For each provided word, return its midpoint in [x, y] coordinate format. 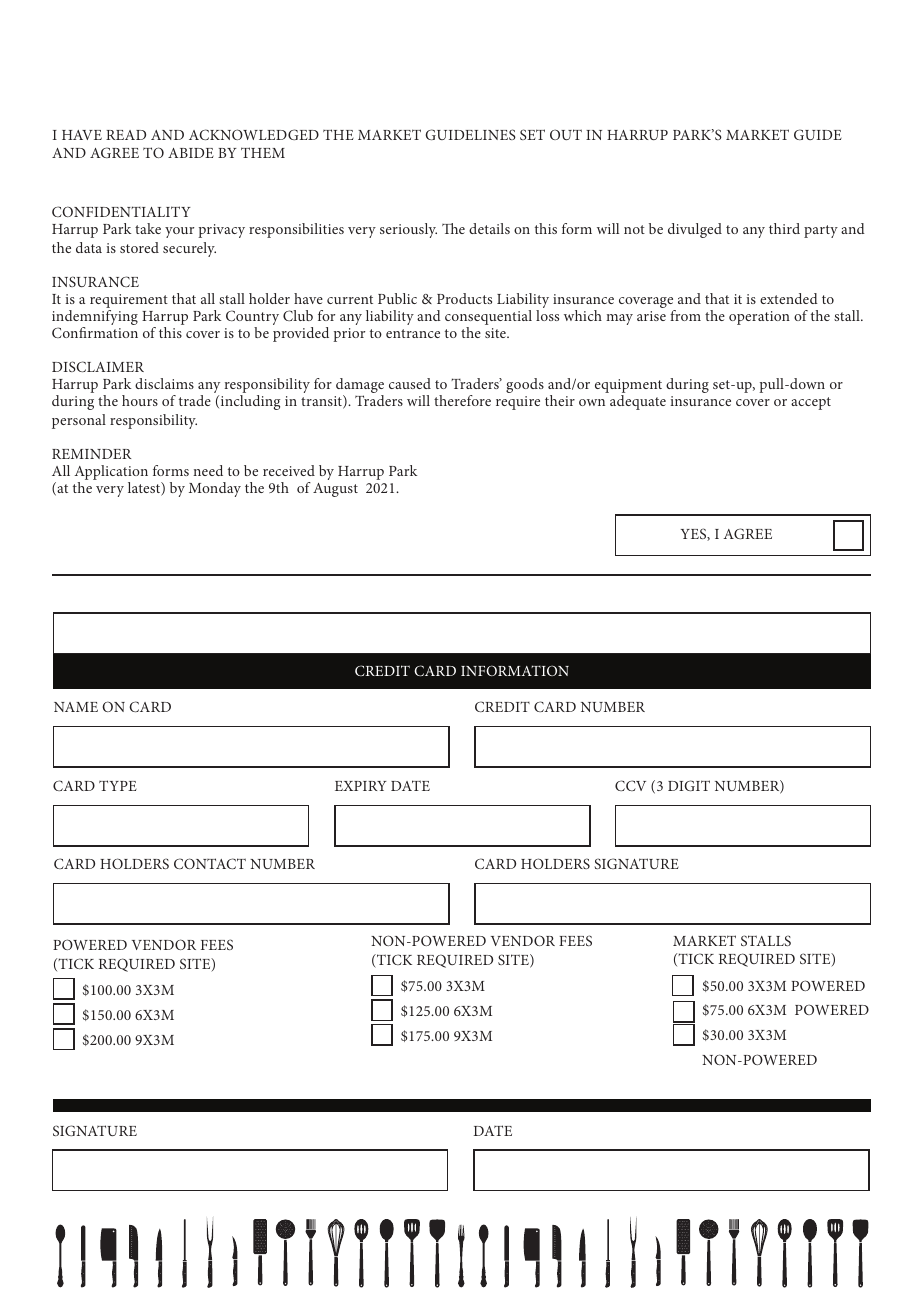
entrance [413, 333]
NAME [76, 707]
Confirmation [95, 332]
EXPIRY [361, 786]
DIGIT [689, 785]
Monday [215, 489]
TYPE [118, 785]
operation [759, 318]
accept [811, 403]
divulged [695, 230]
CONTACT [210, 863]
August [335, 490]
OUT [566, 134]
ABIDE [191, 153]
